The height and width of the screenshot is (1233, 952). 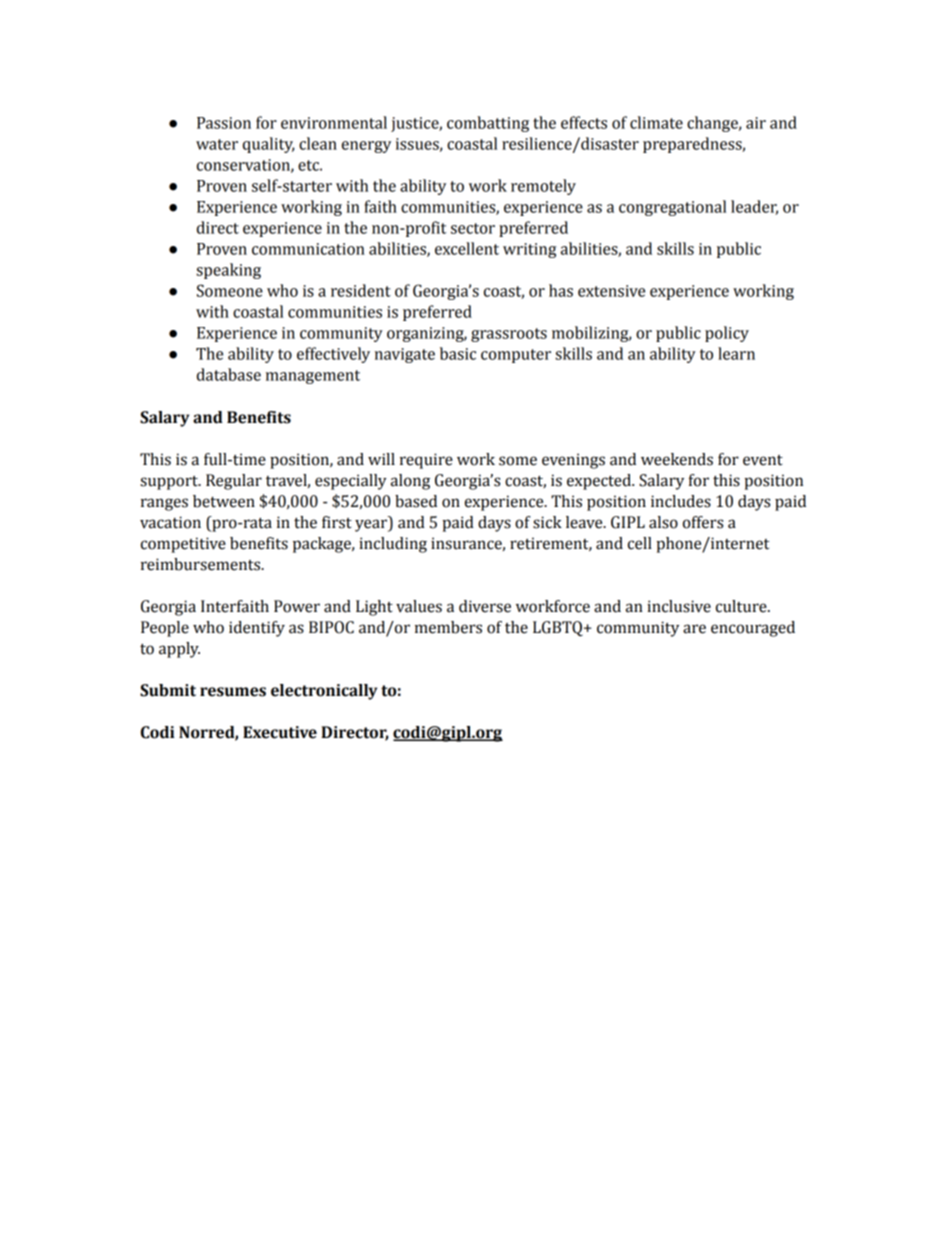 What do you see at coordinates (756, 123) in the screenshot?
I see `air` at bounding box center [756, 123].
